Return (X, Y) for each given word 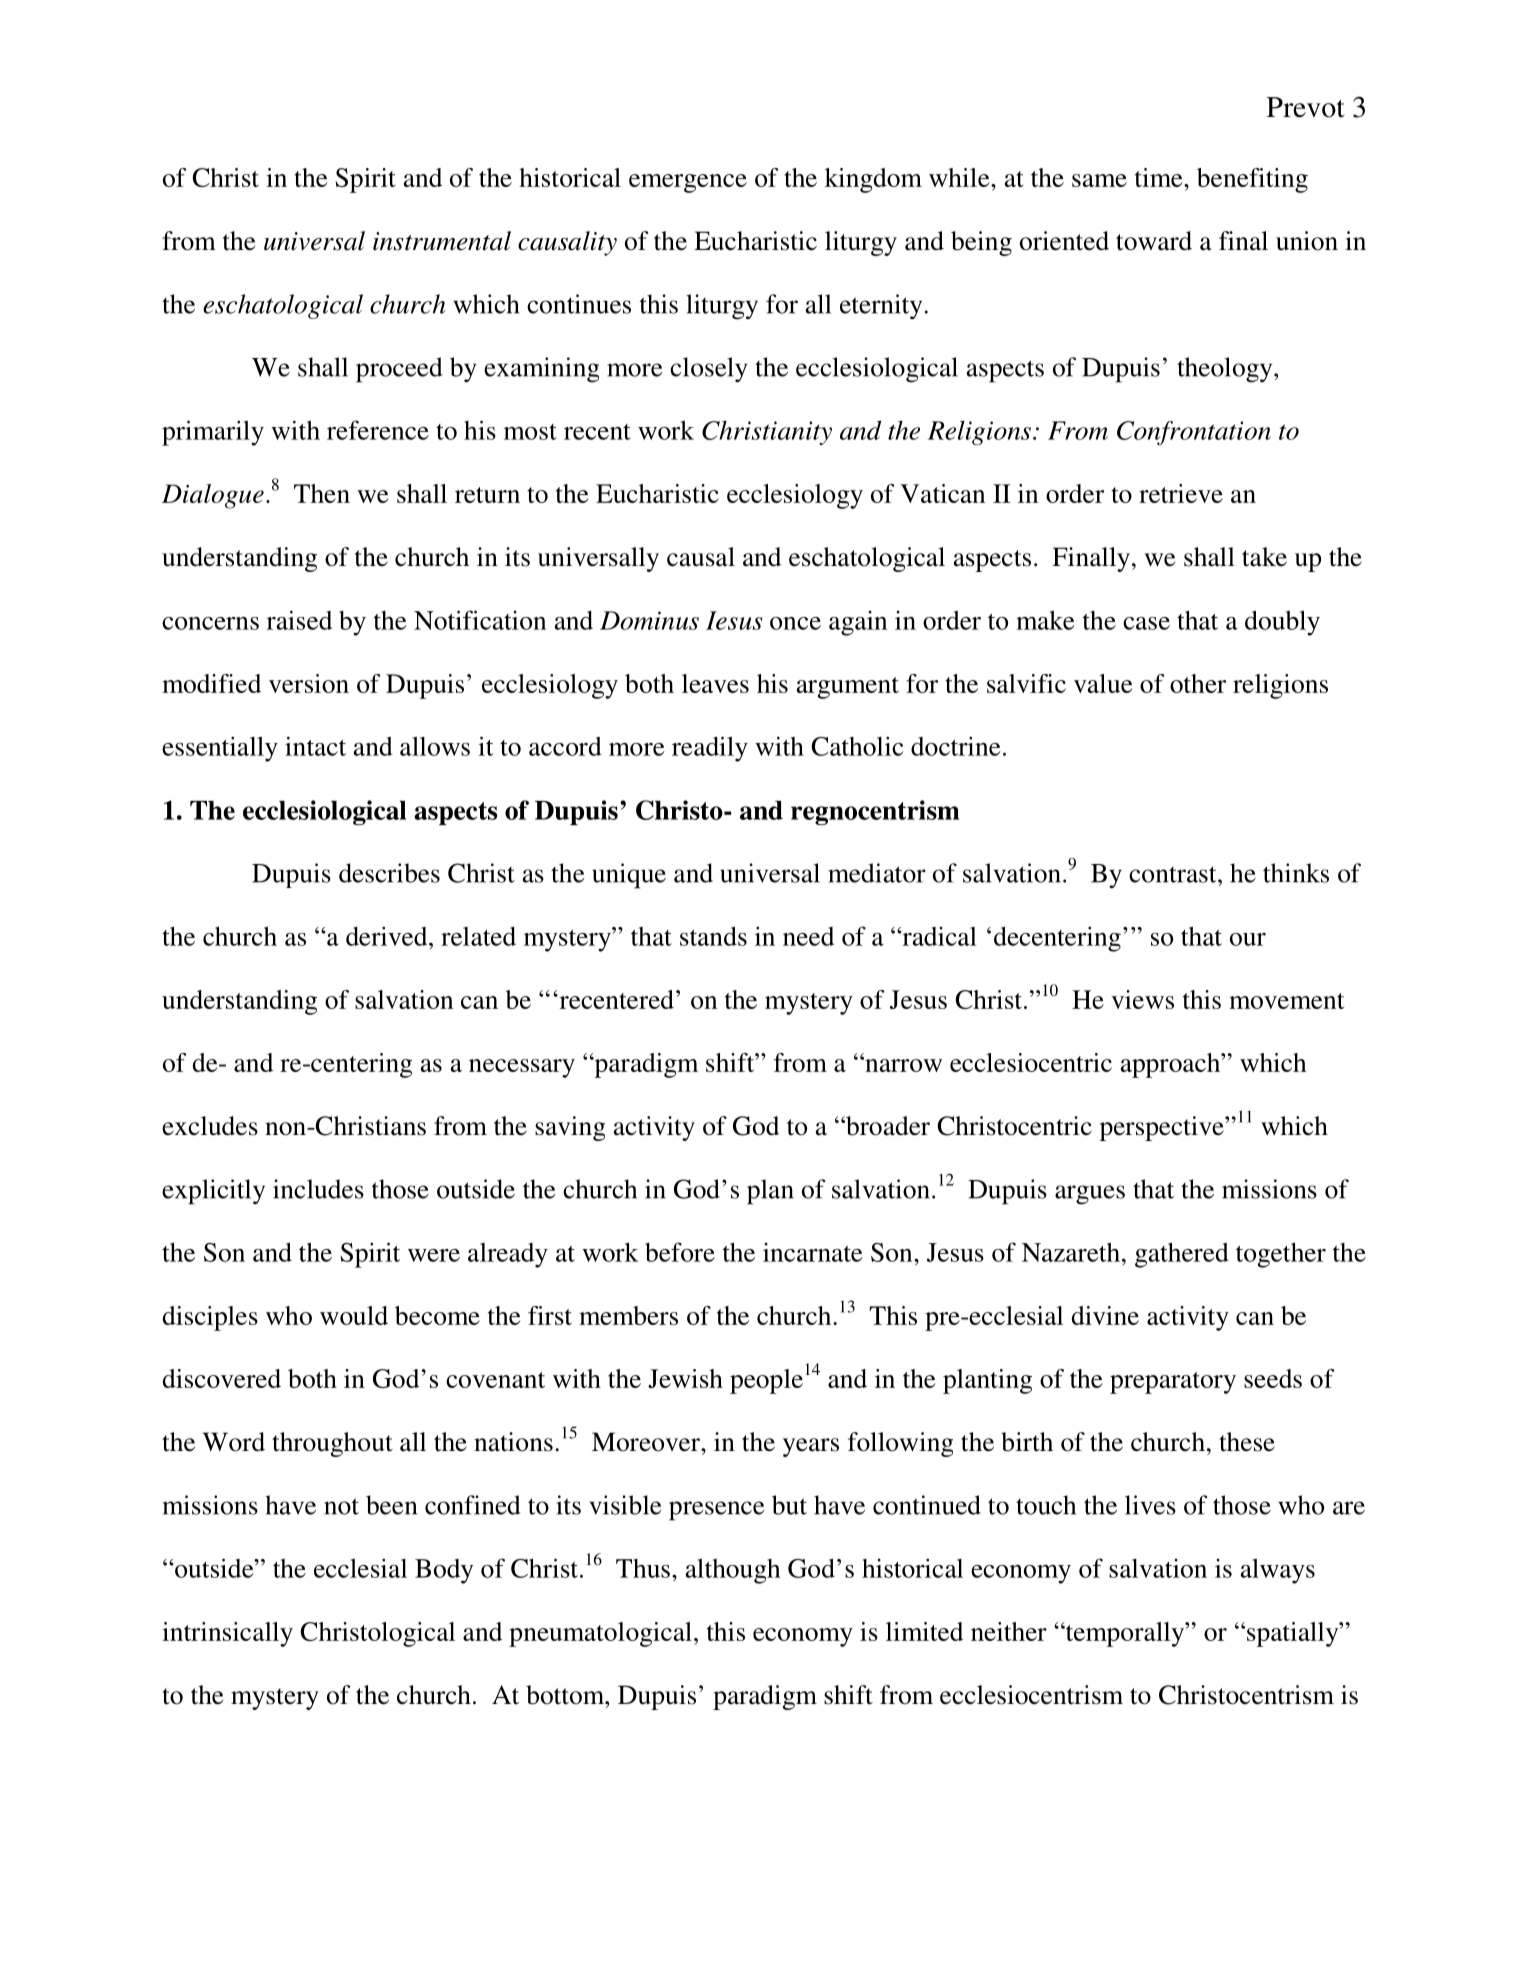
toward (1154, 241)
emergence (688, 183)
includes (318, 1189)
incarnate (813, 1252)
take (1264, 557)
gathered (1182, 1255)
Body (444, 1571)
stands (713, 936)
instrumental (442, 241)
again (858, 623)
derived (388, 936)
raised (299, 620)
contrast (1174, 874)
